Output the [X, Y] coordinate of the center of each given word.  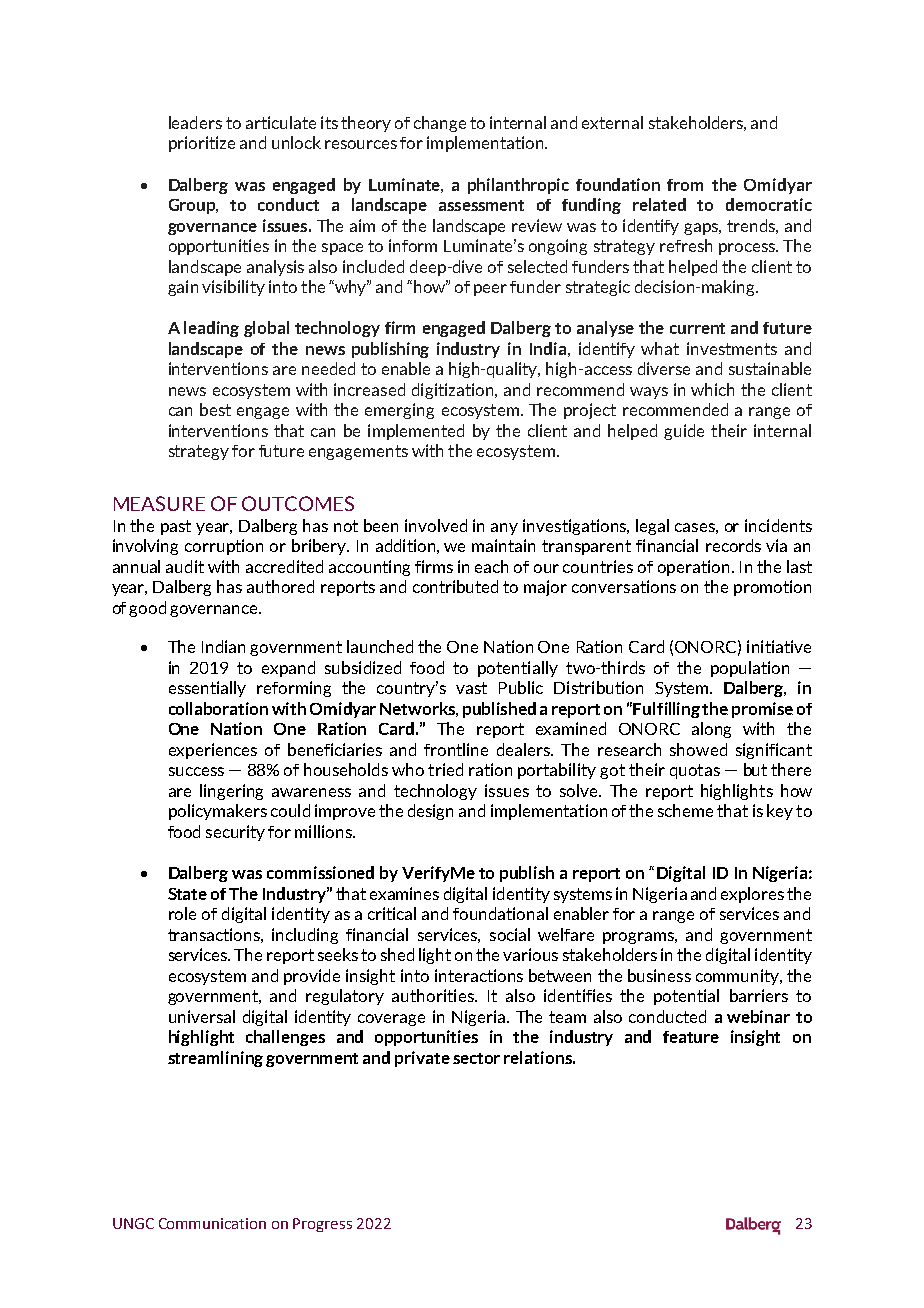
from [685, 185]
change [440, 124]
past [176, 527]
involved [436, 525]
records [733, 545]
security [235, 833]
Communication [212, 1223]
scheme [685, 810]
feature [691, 1037]
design [430, 812]
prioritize [202, 144]
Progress [322, 1225]
